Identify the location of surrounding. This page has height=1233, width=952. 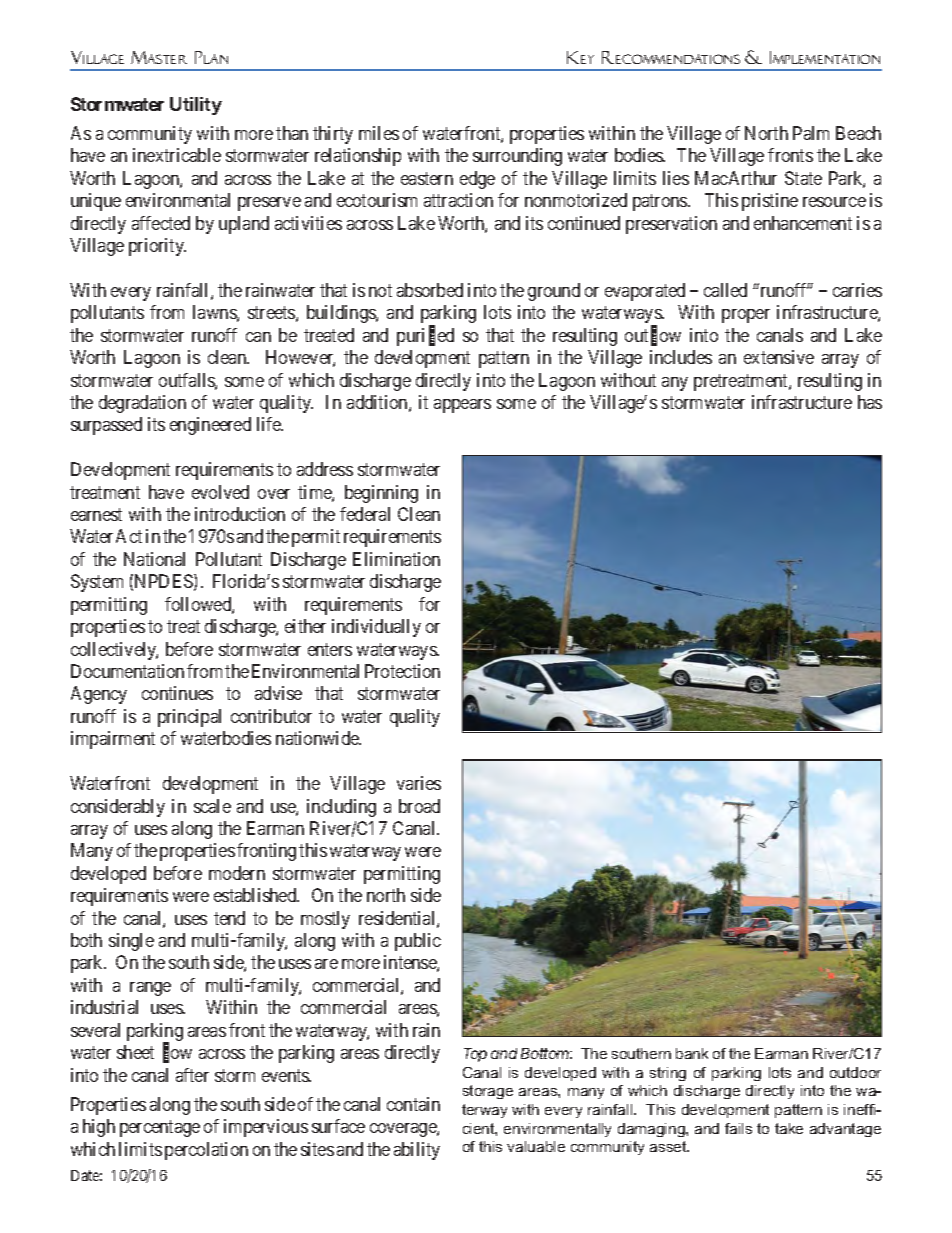
(517, 157).
